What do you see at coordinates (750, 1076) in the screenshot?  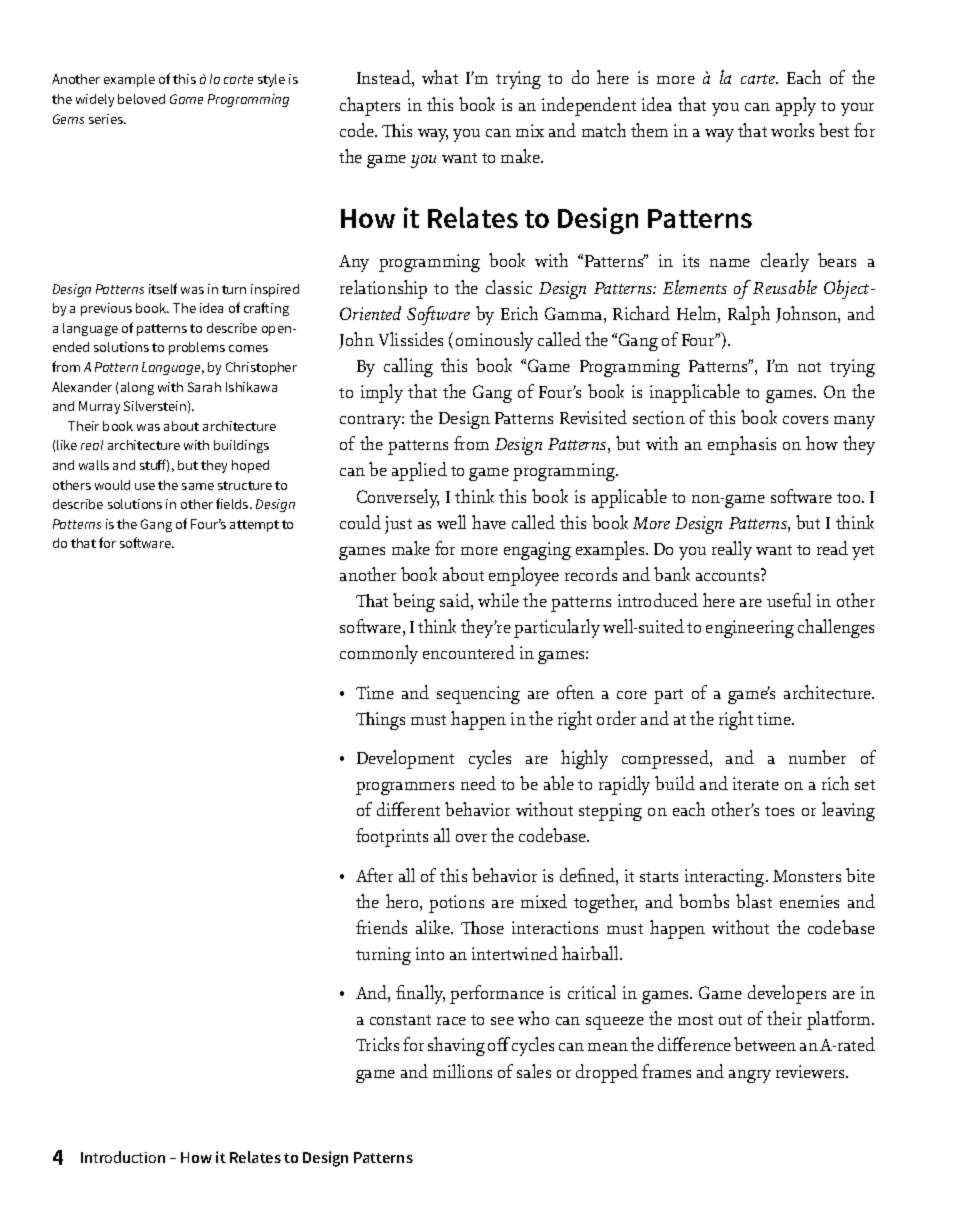 I see `angry` at bounding box center [750, 1076].
